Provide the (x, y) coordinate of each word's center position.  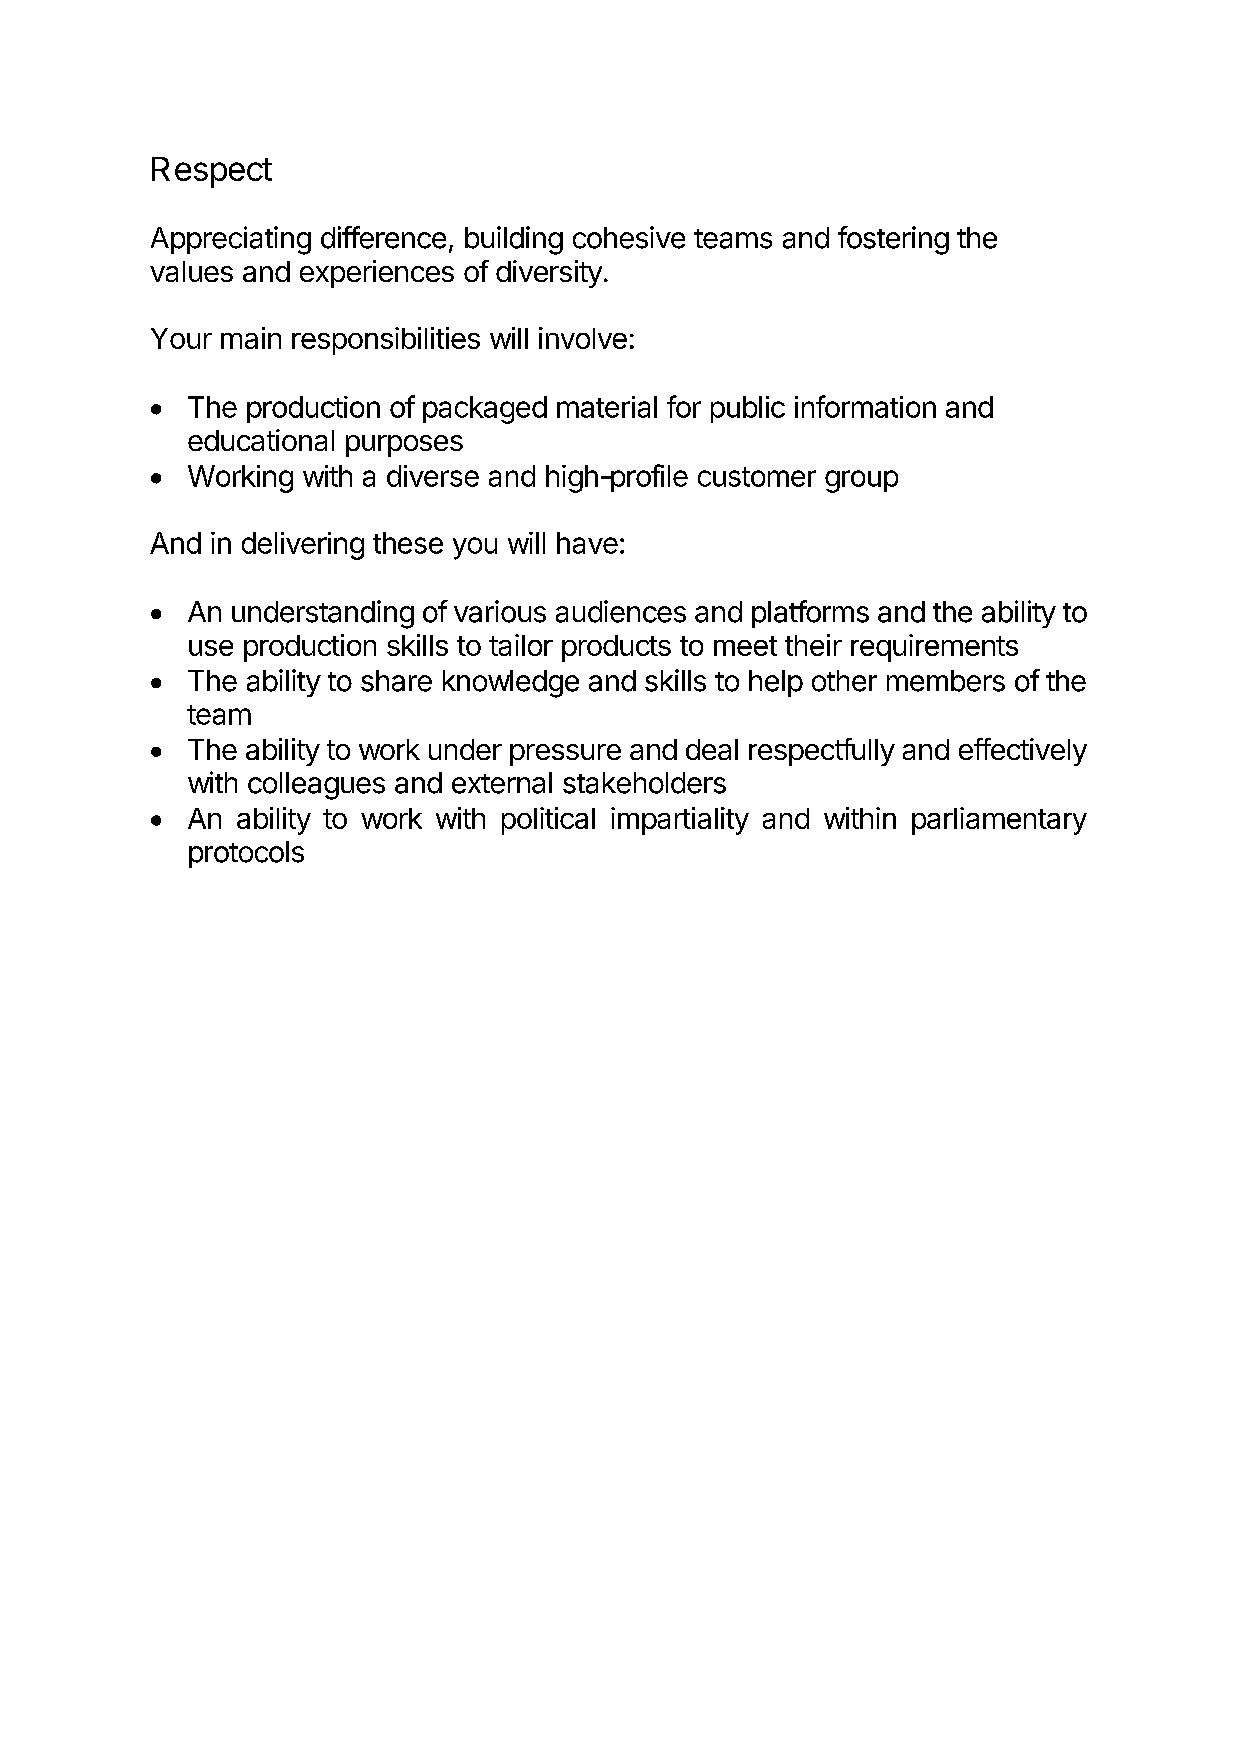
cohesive (629, 237)
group (861, 481)
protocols (246, 854)
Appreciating (231, 240)
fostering (893, 240)
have (587, 543)
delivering (303, 546)
